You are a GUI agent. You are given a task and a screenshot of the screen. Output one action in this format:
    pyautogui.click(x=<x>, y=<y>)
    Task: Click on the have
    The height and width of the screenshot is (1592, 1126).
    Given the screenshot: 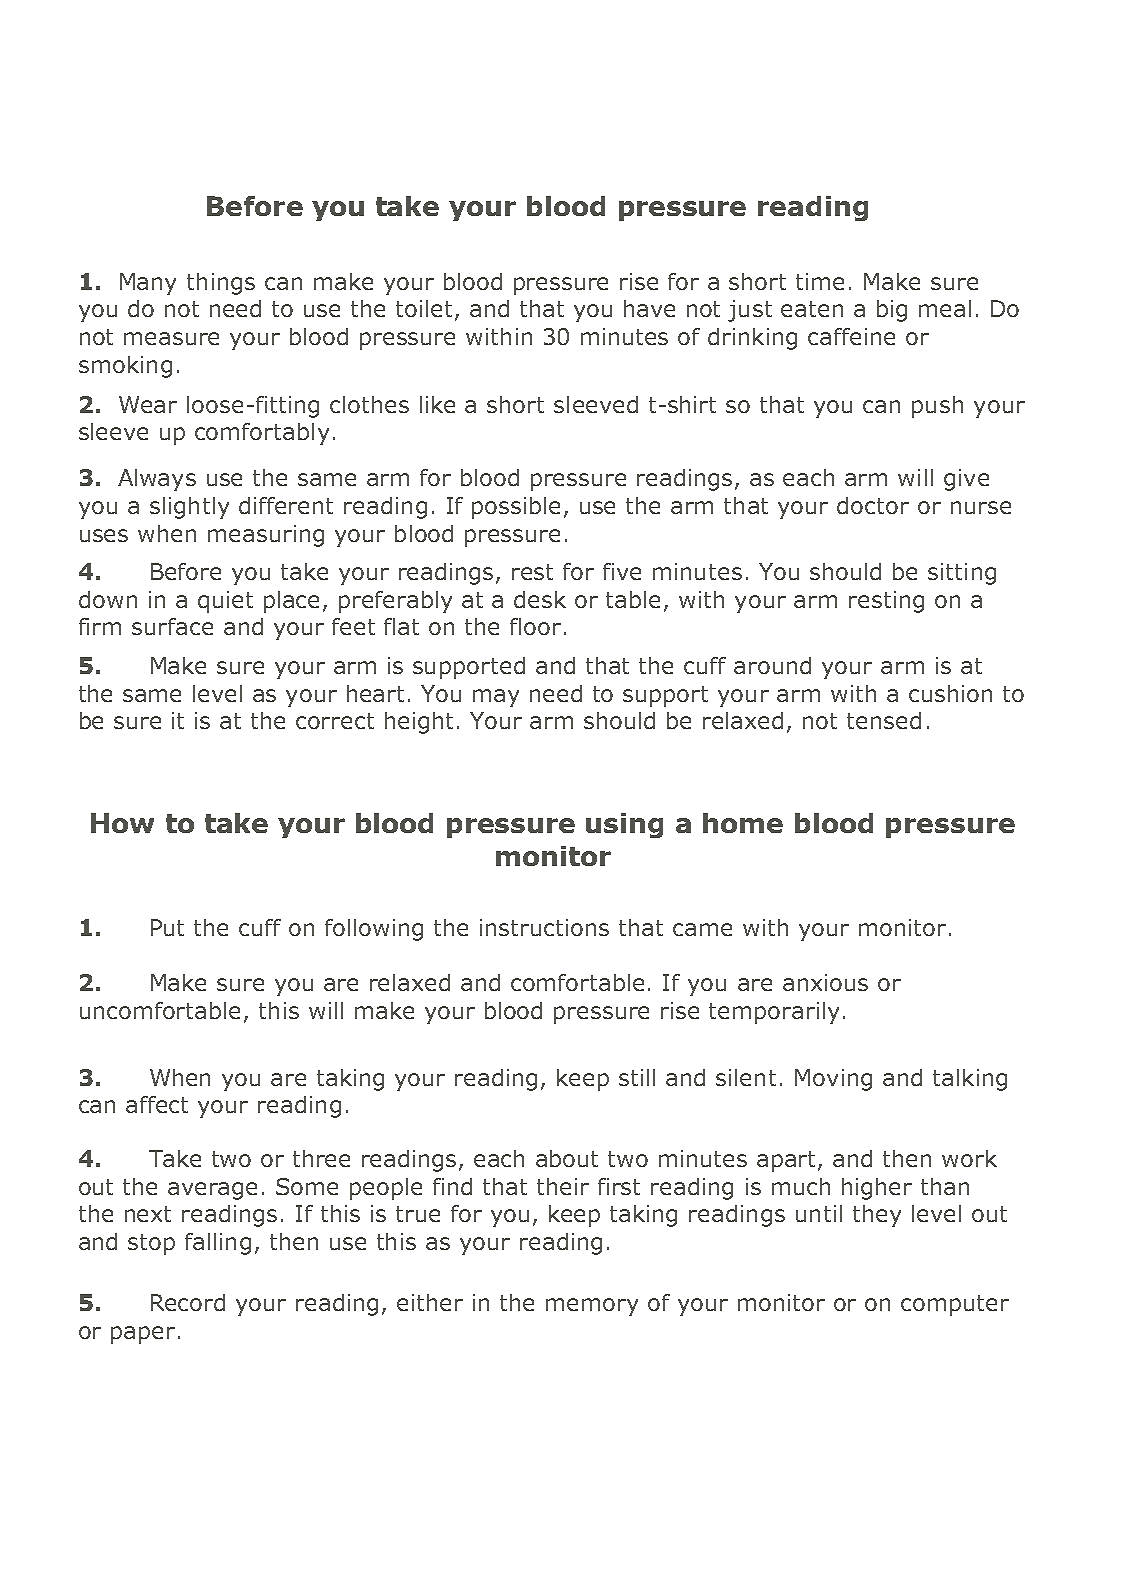 What is the action you would take?
    pyautogui.click(x=649, y=308)
